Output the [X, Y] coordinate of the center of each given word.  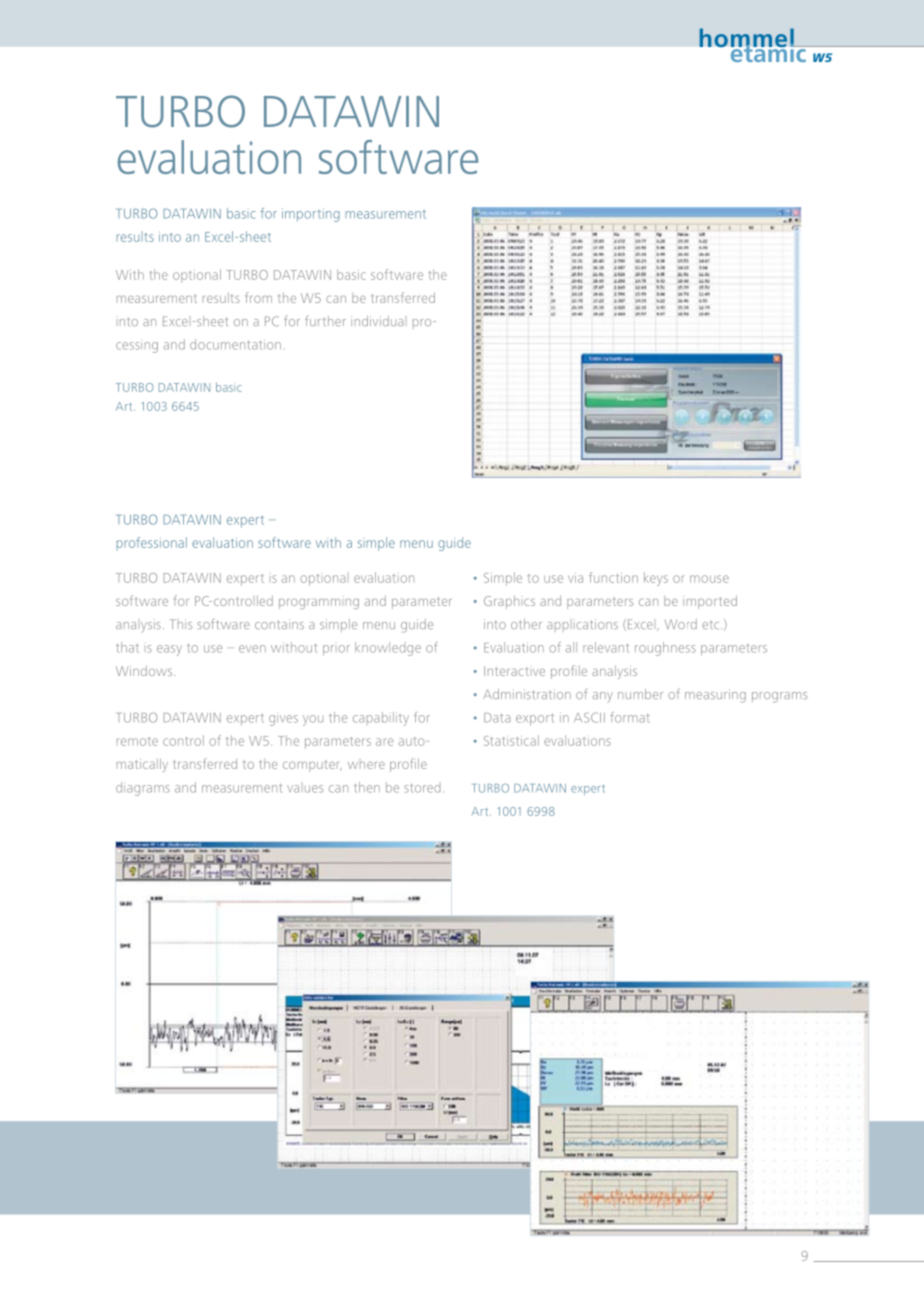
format [630, 717]
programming [319, 604]
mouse [709, 579]
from [259, 297]
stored [422, 788]
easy [169, 650]
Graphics [509, 602]
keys [656, 579]
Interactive [514, 671]
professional [151, 543]
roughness [665, 649]
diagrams [143, 789]
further [325, 321]
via [575, 578]
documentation [235, 344]
